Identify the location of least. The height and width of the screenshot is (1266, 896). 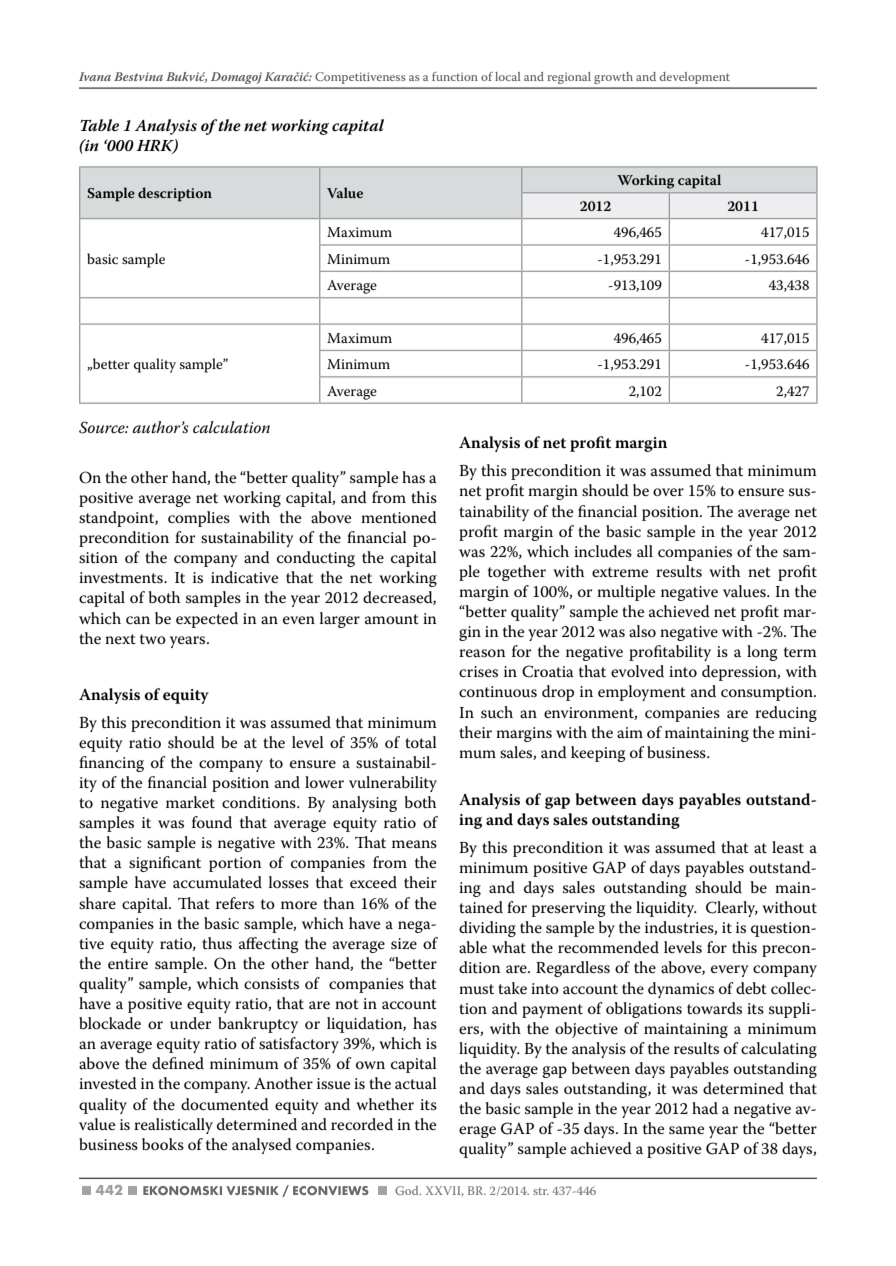
(788, 847).
